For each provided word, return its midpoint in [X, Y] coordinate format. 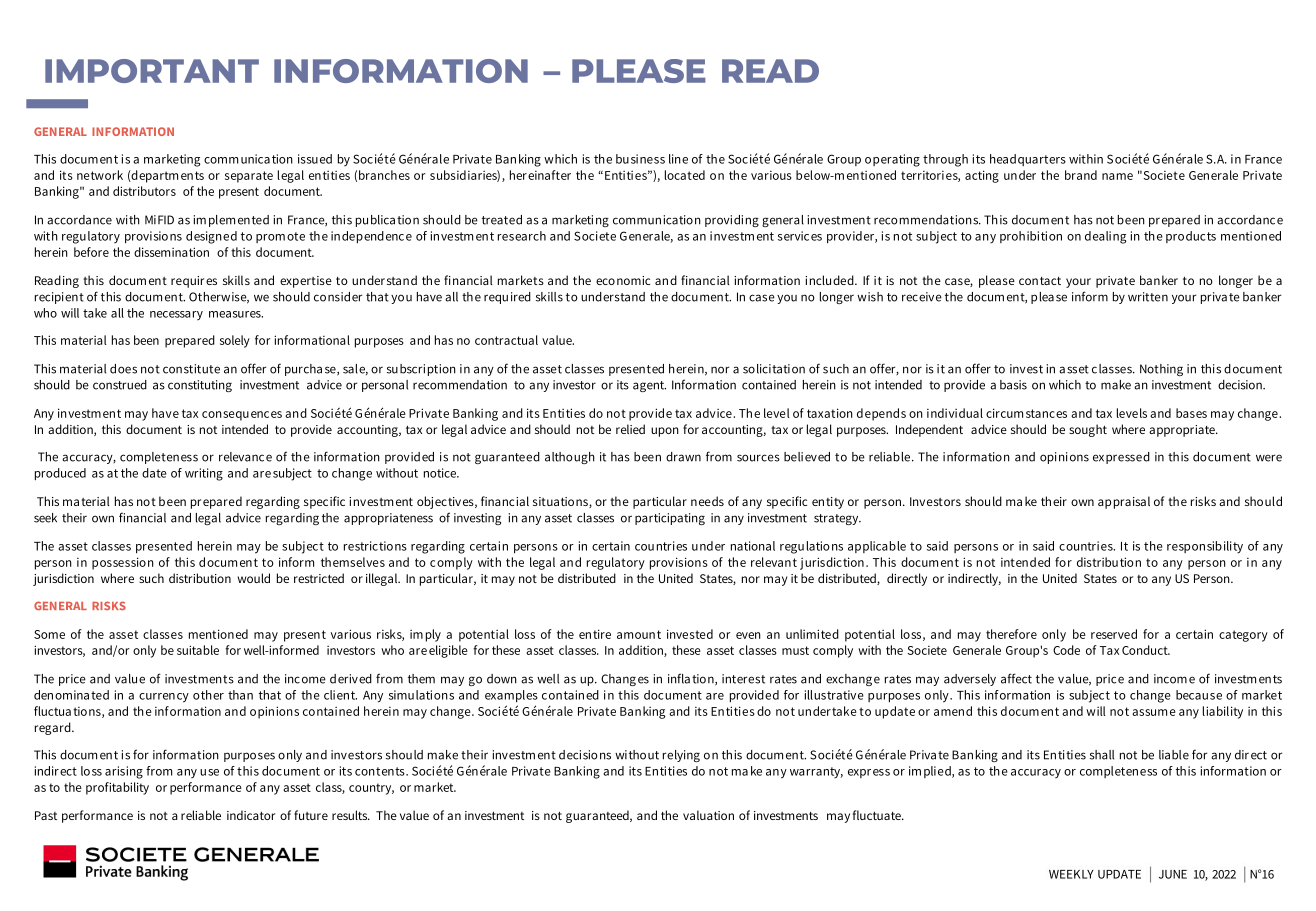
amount [639, 634]
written [1148, 297]
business [640, 159]
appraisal [1124, 502]
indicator [251, 815]
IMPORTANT [152, 71]
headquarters [1028, 160]
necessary [176, 315]
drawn [683, 457]
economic [623, 280]
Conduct [1146, 650]
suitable [198, 650]
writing [204, 474]
